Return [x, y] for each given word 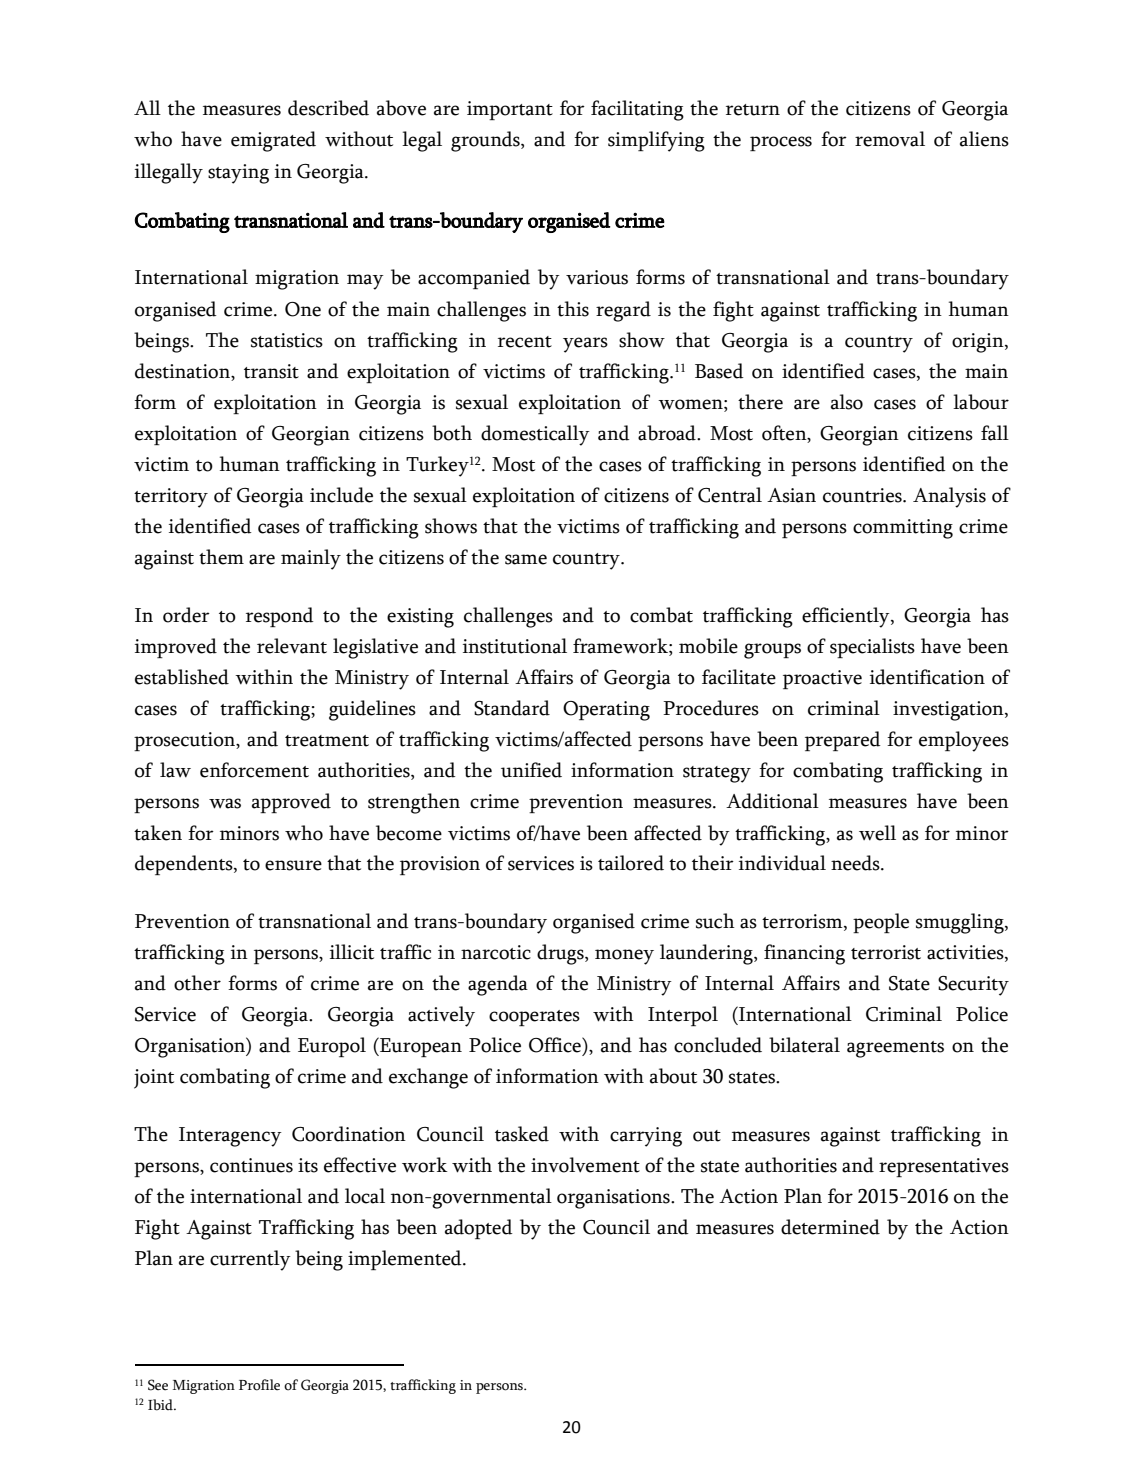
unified [531, 770]
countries [863, 495]
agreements [895, 1049]
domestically [535, 435]
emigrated [273, 141]
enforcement [254, 770]
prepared [843, 741]
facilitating [637, 110]
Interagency [230, 1137]
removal [890, 139]
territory [171, 498]
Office [556, 1045]
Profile [259, 1385]
